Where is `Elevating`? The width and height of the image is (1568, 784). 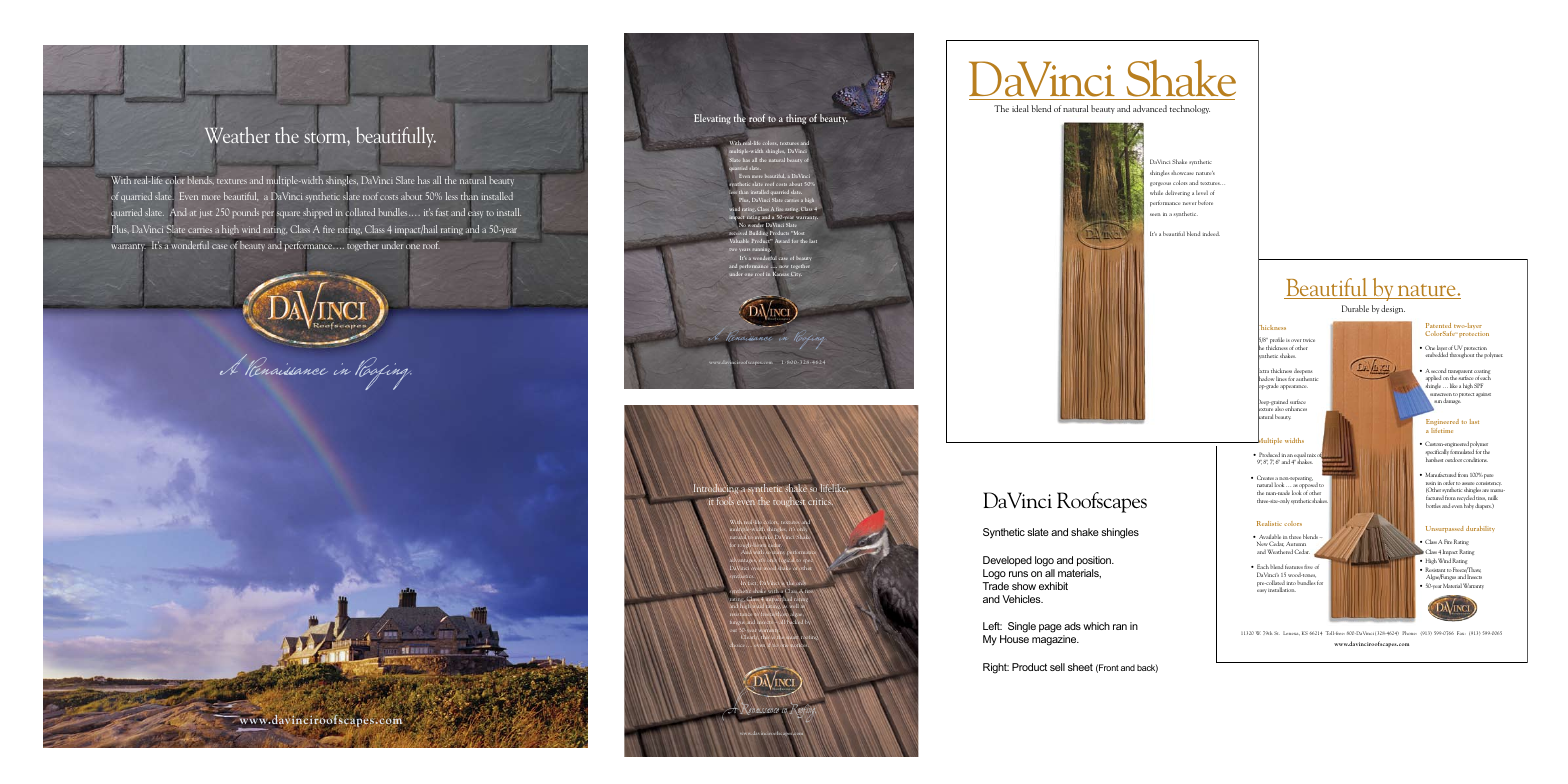
Elevating is located at coordinates (712, 119).
